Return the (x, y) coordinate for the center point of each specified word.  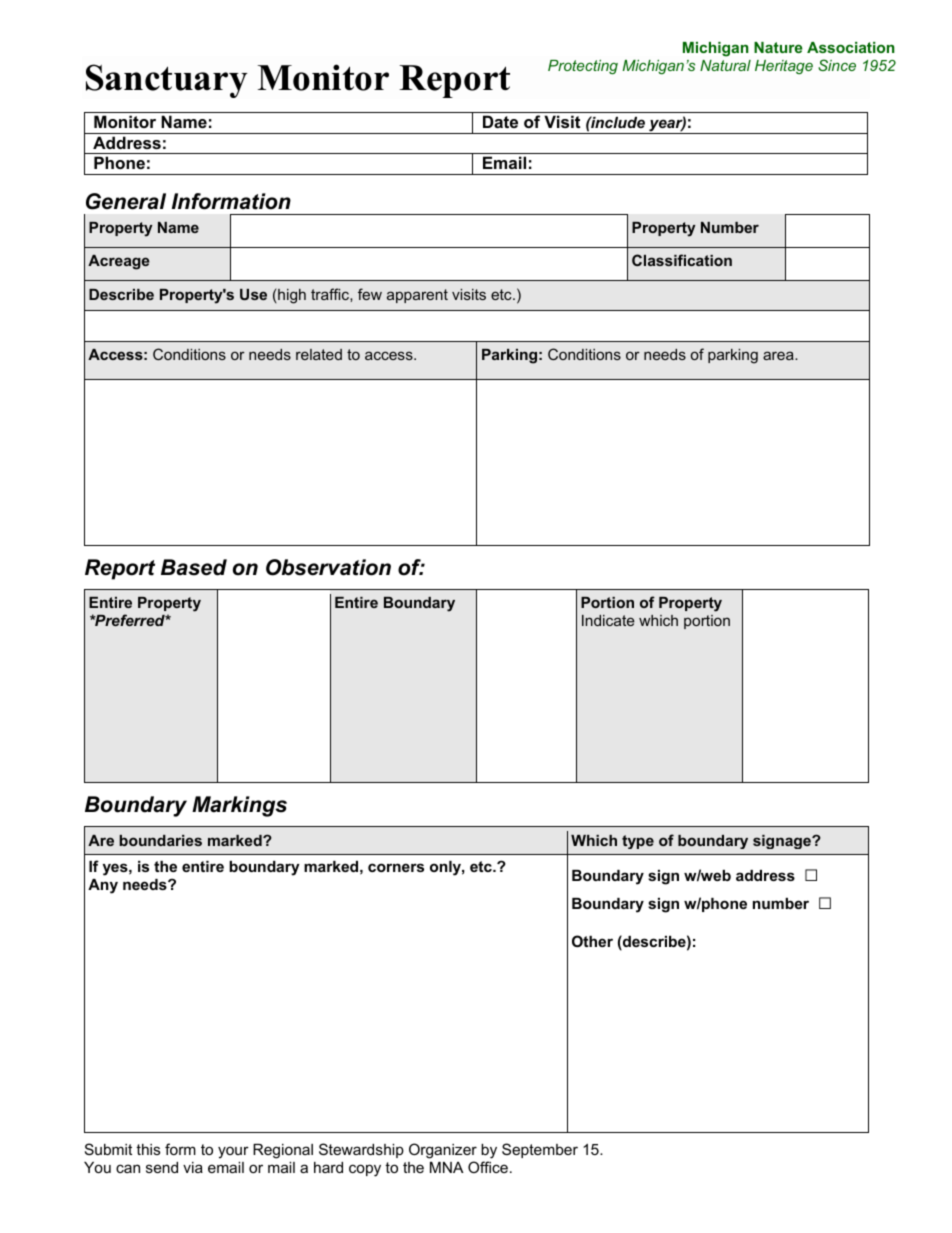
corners (396, 867)
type (638, 842)
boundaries (160, 840)
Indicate (608, 620)
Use (253, 294)
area (779, 355)
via (193, 1167)
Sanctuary (167, 81)
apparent (417, 296)
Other (592, 941)
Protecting (583, 67)
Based (194, 567)
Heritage (784, 67)
